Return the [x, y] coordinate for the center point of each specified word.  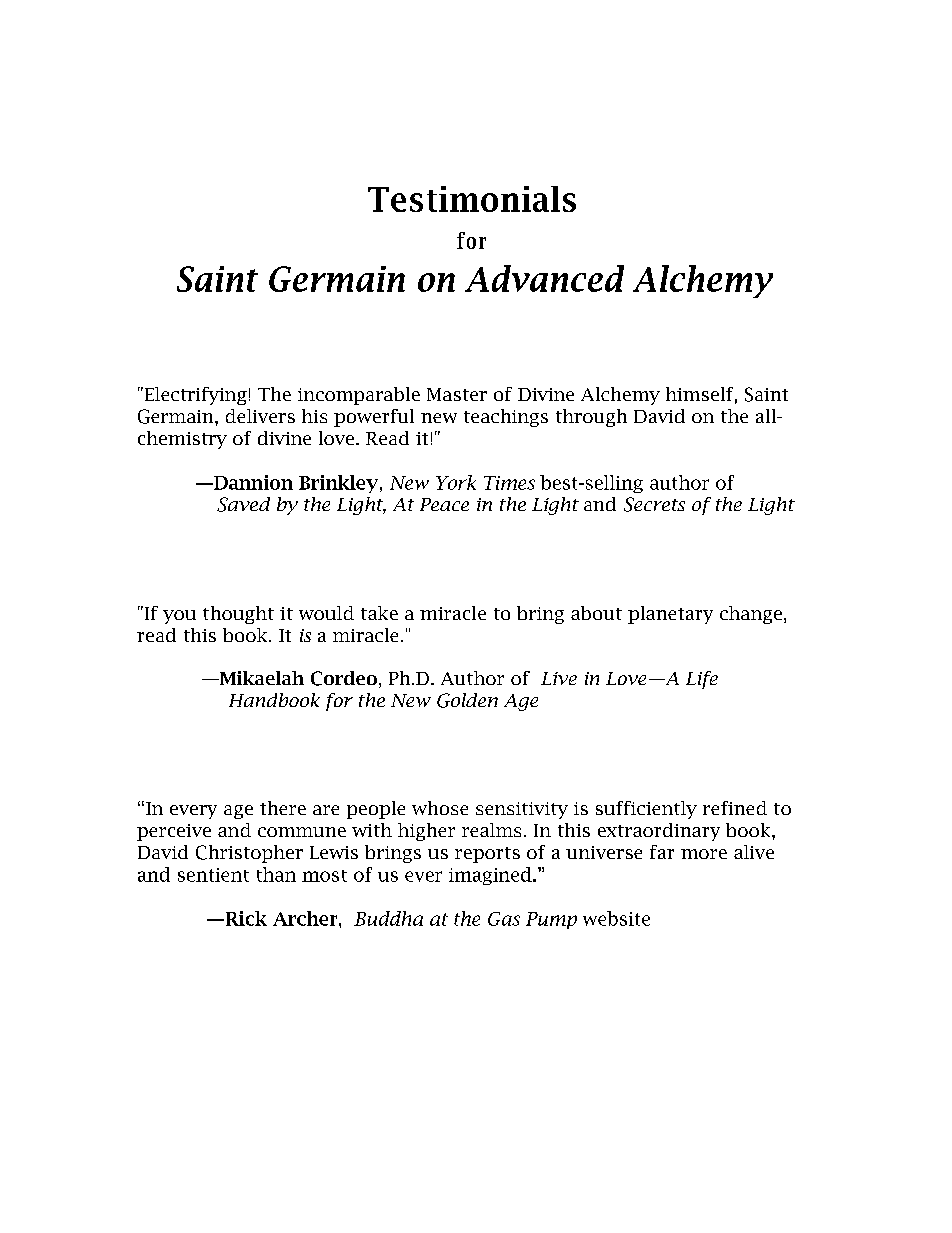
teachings [506, 418]
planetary [670, 615]
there [283, 808]
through [591, 418]
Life [702, 680]
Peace [444, 504]
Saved [243, 504]
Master [457, 394]
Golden [467, 700]
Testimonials [472, 199]
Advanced [544, 278]
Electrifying [194, 396]
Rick [245, 918]
